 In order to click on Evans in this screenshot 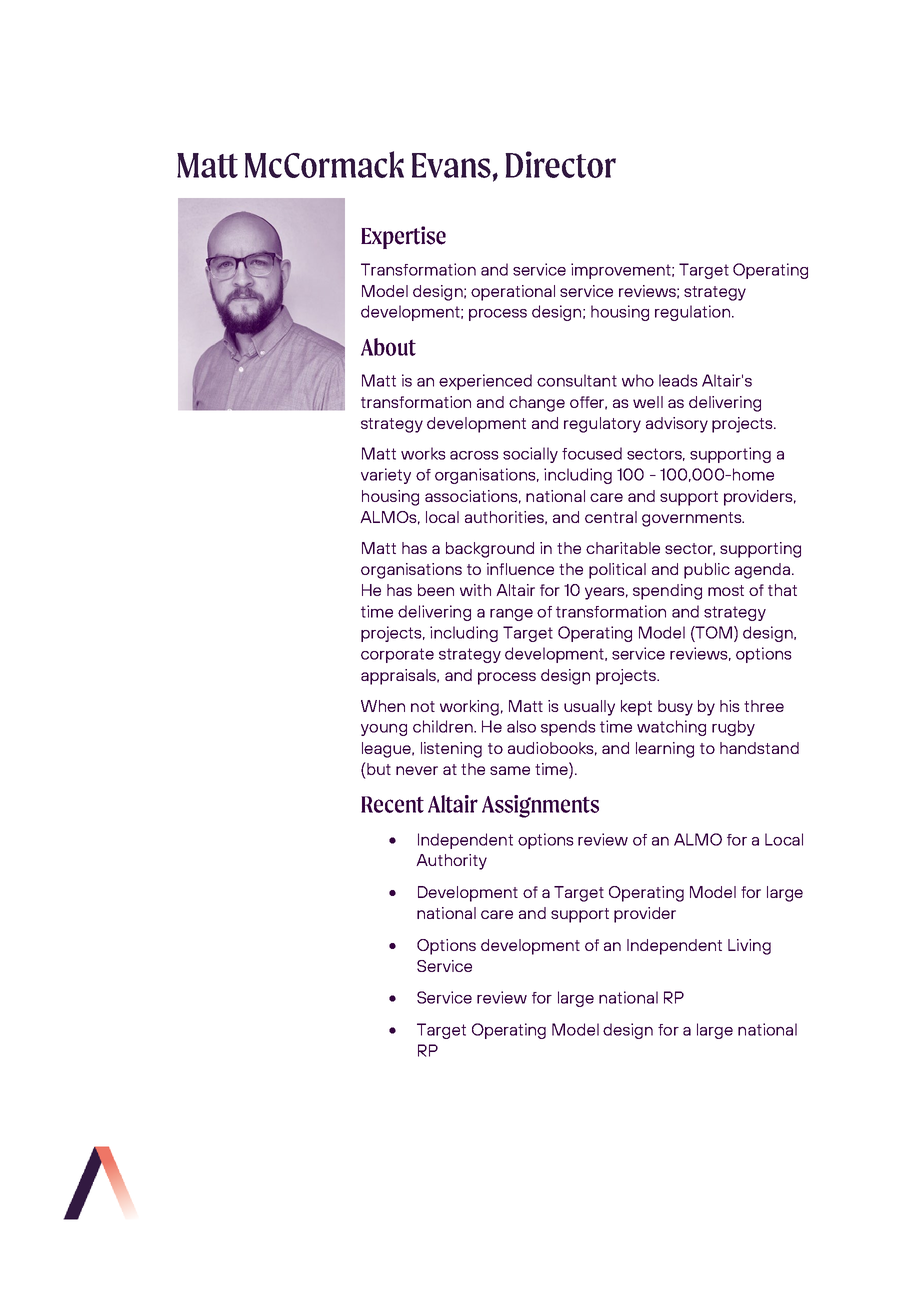, I will do `click(452, 165)`.
